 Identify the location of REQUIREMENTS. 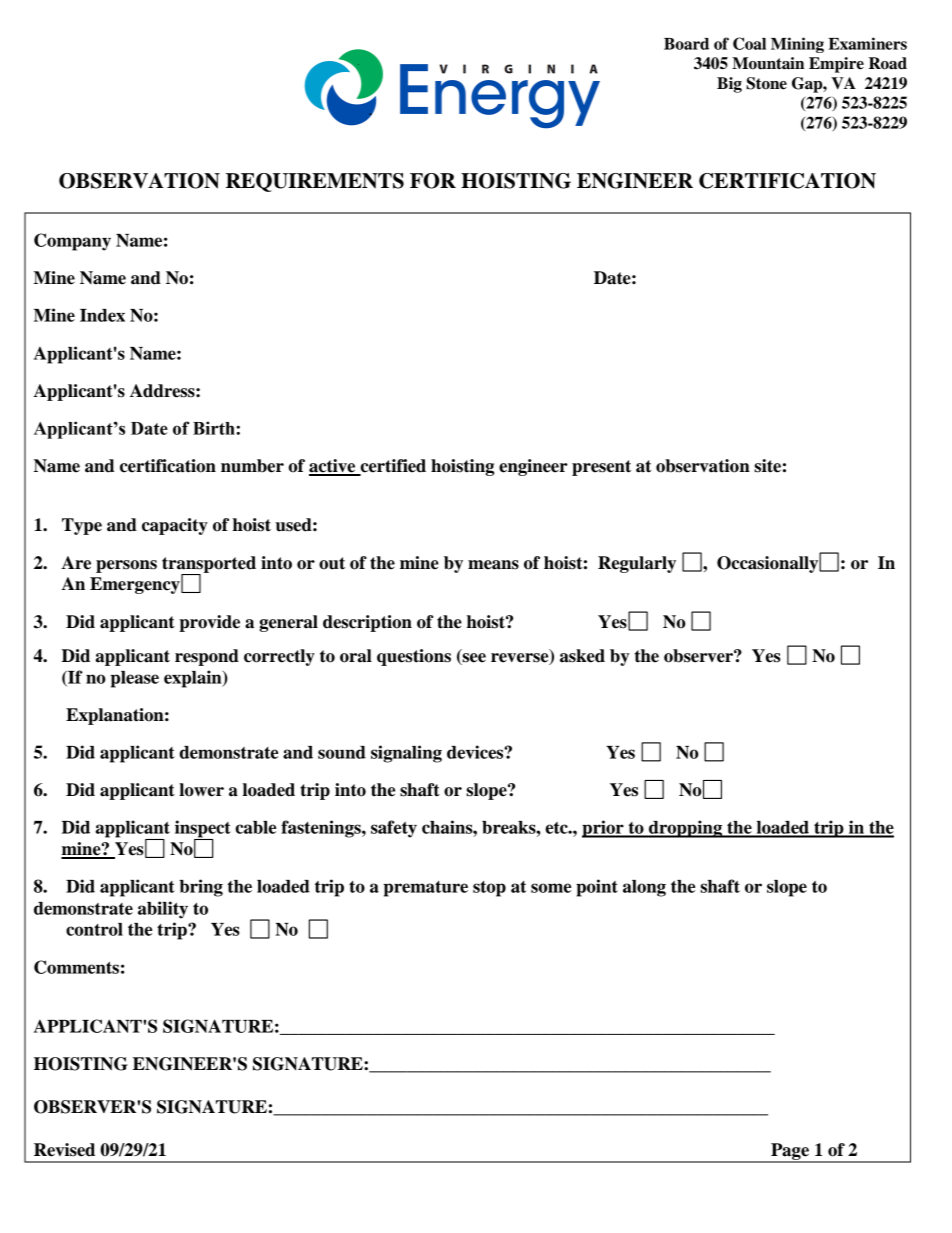
(315, 182).
